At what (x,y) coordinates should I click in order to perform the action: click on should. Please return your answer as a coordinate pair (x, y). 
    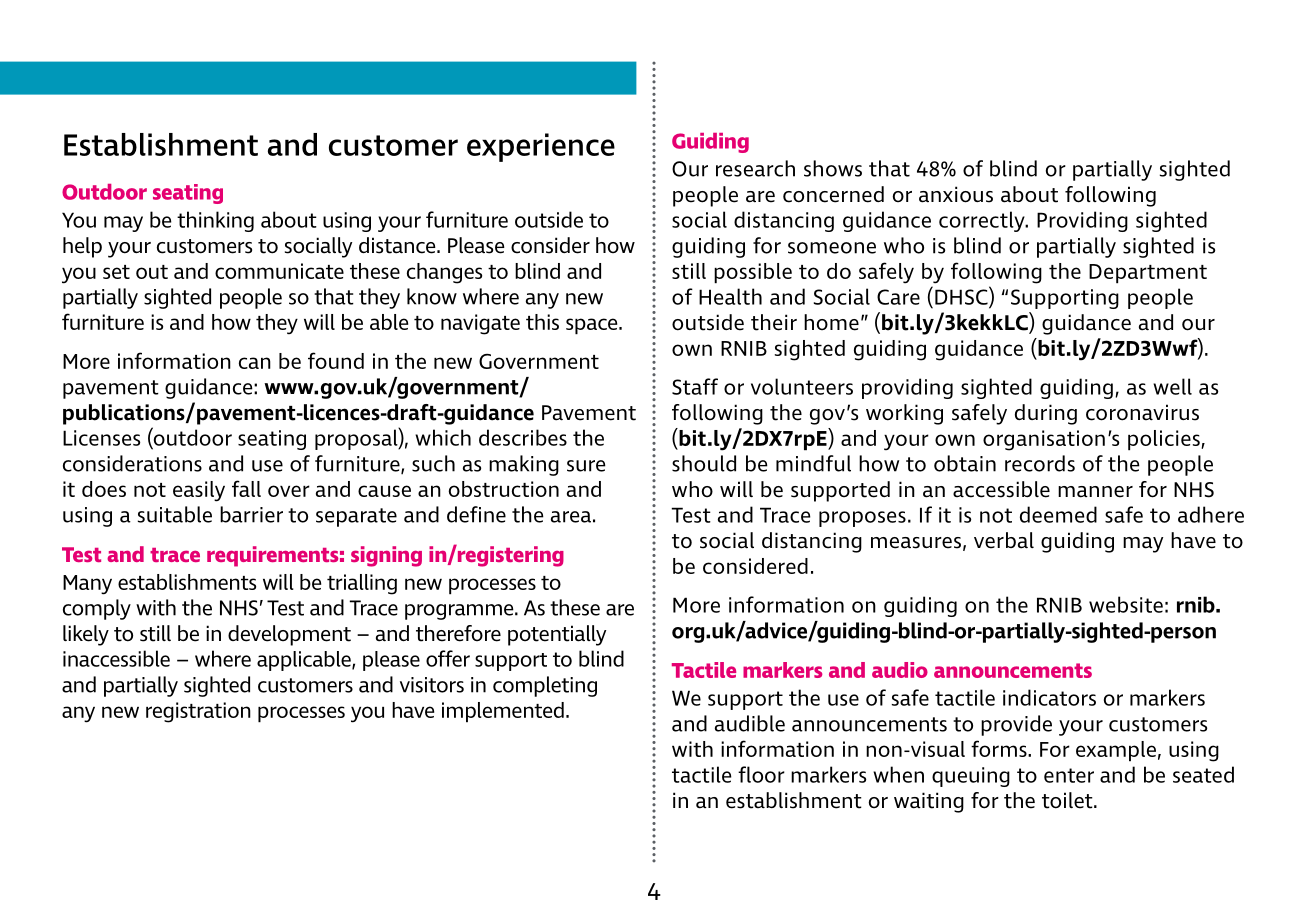
    Looking at the image, I should click on (704, 463).
